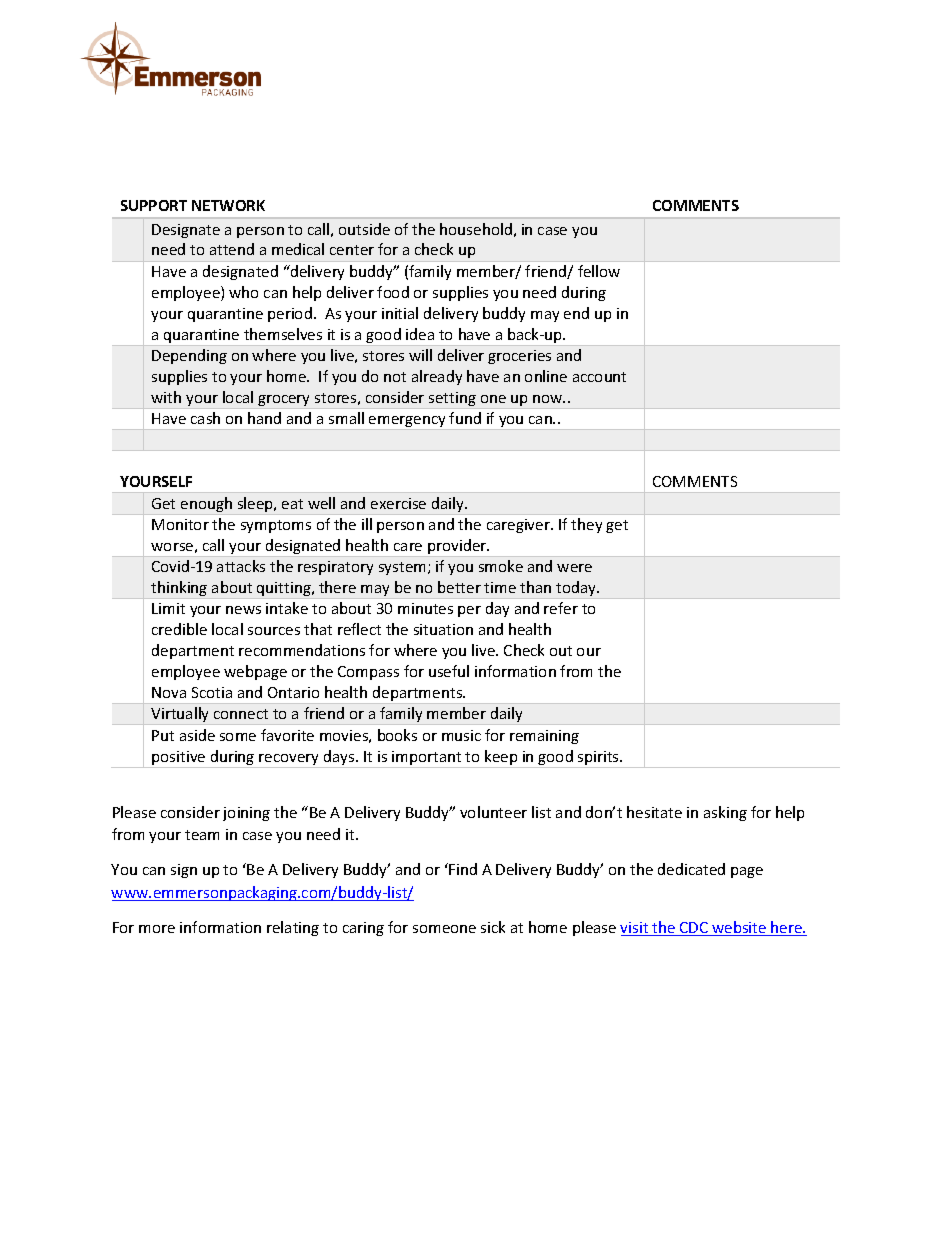 This image has width=952, height=1233. What do you see at coordinates (465, 418) in the image?
I see `fund` at bounding box center [465, 418].
